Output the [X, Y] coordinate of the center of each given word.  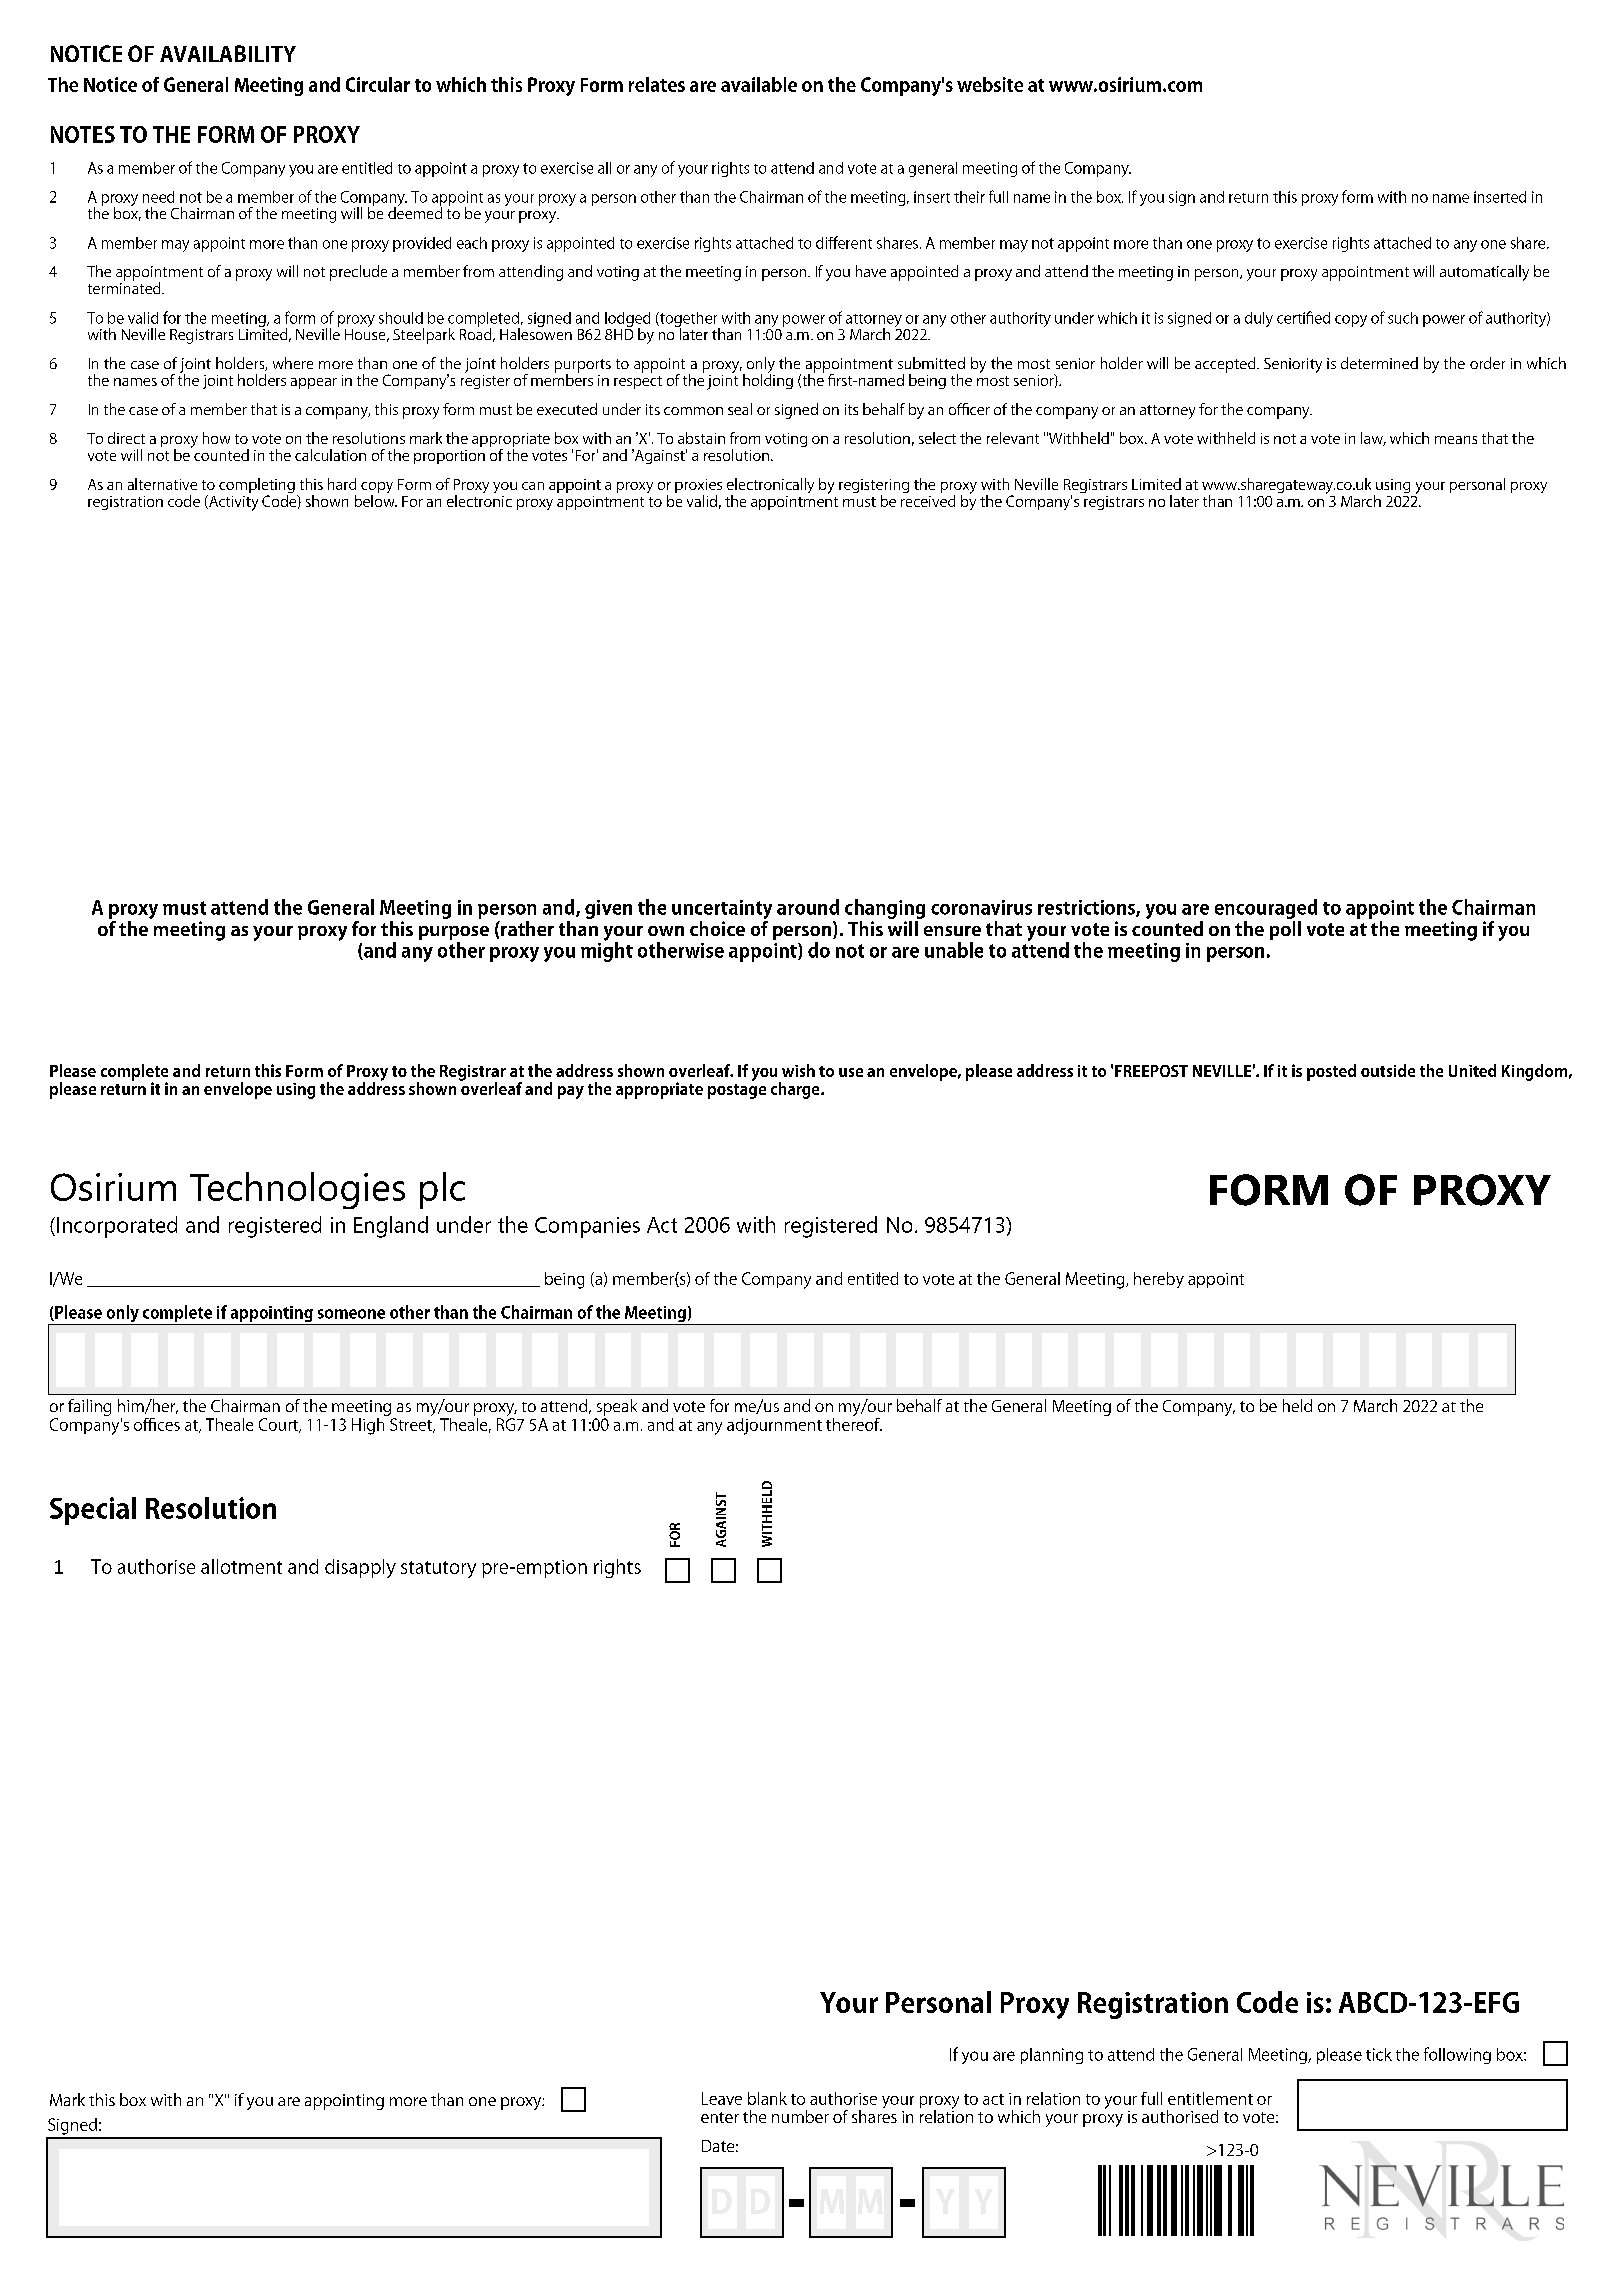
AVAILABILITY [228, 53]
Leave [722, 2098]
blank [767, 2098]
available [759, 84]
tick [1379, 2054]
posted [1331, 1072]
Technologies [297, 1190]
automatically [1484, 273]
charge [796, 1090]
